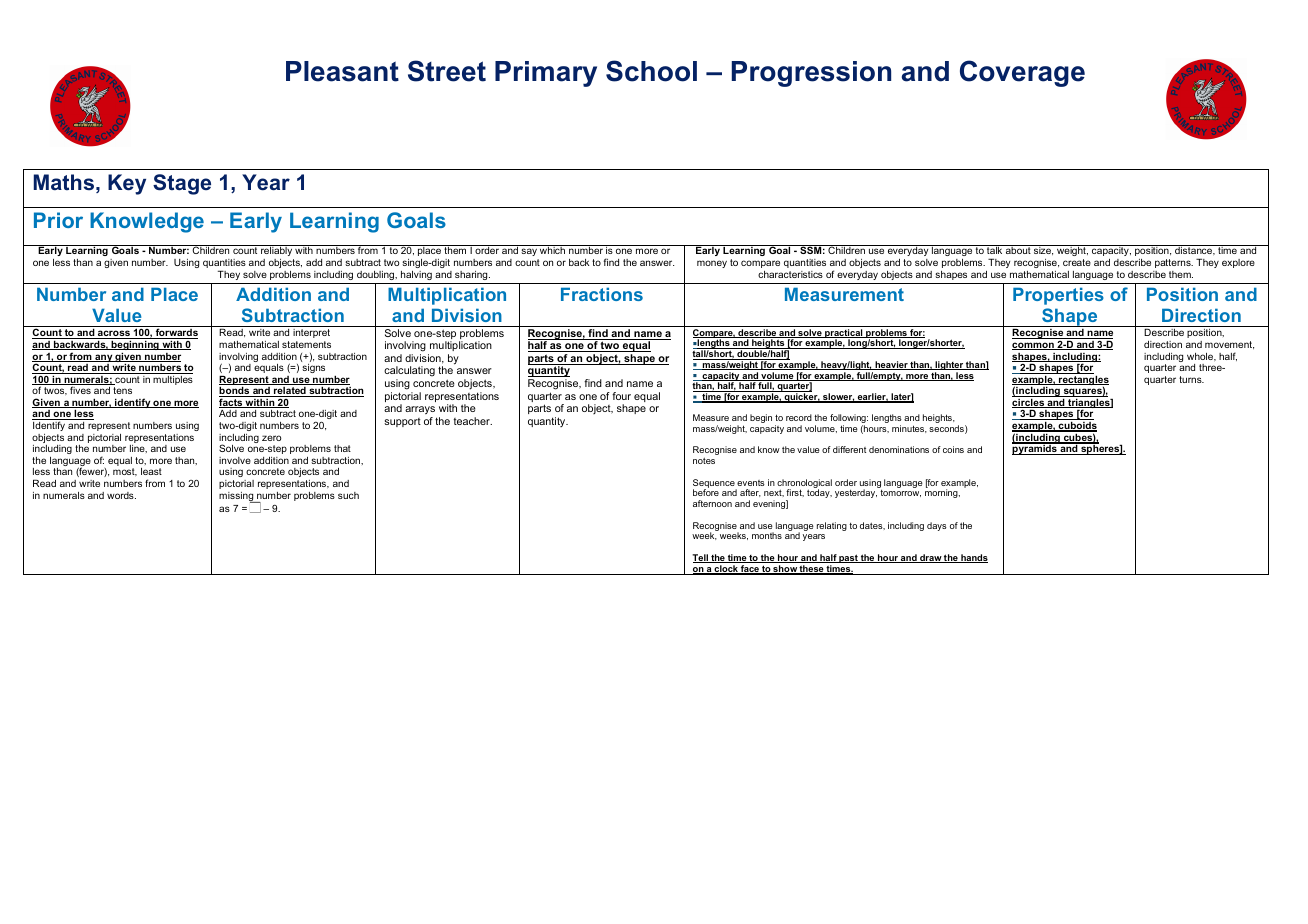  What do you see at coordinates (342, 71) in the document?
I see `Pleasant` at bounding box center [342, 71].
